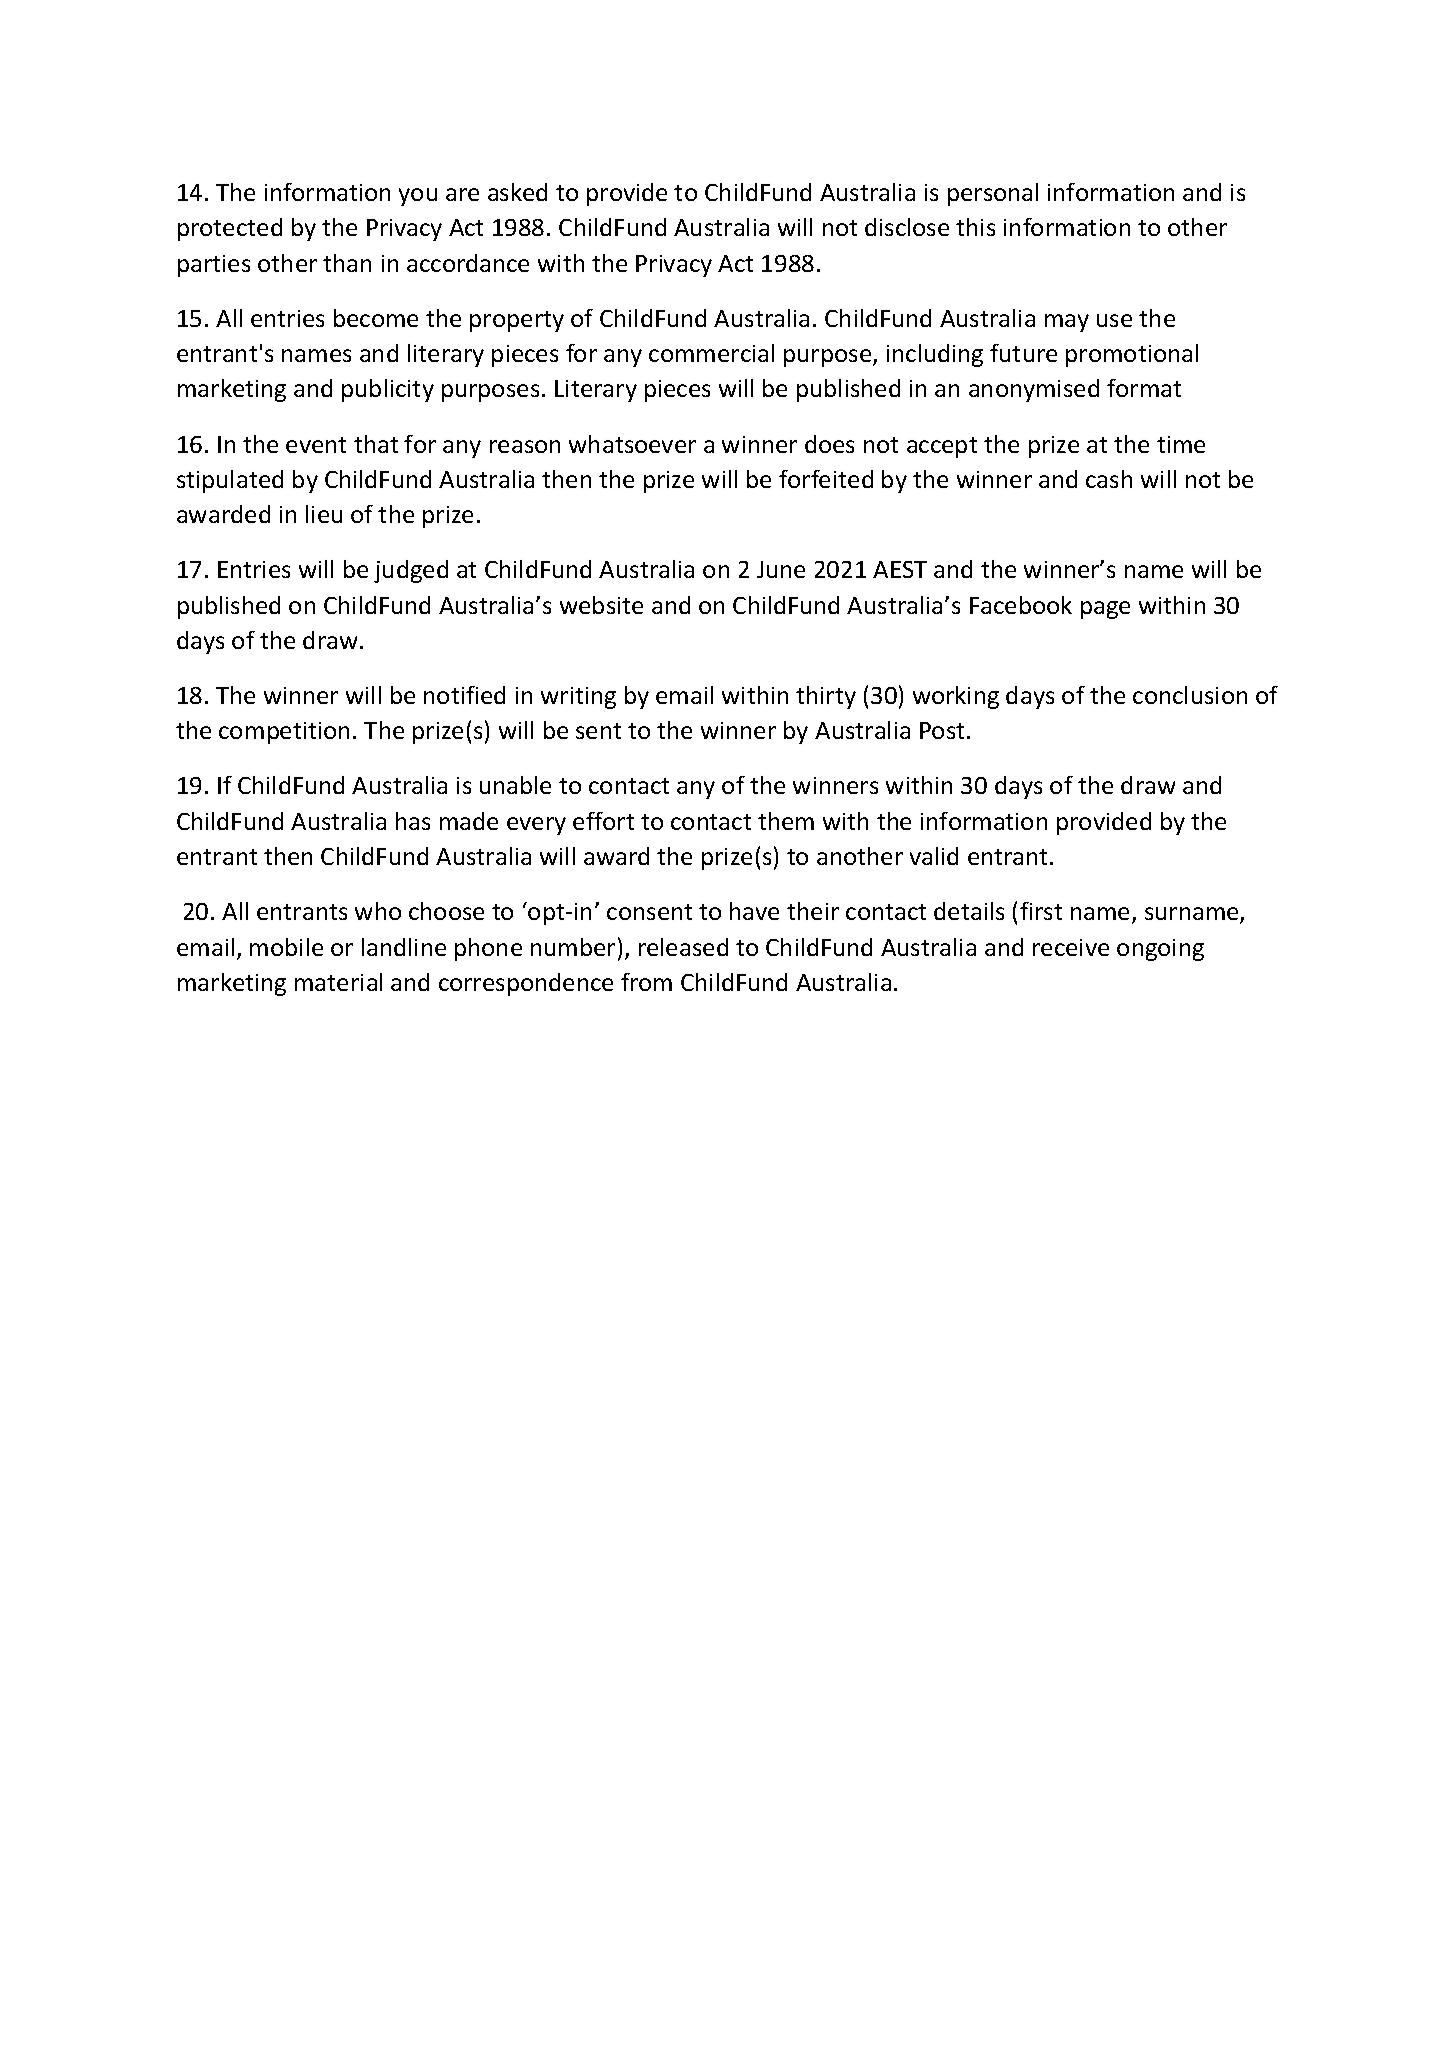 This screenshot has height=2057, width=1455. What do you see at coordinates (1109, 479) in the screenshot?
I see `cash` at bounding box center [1109, 479].
